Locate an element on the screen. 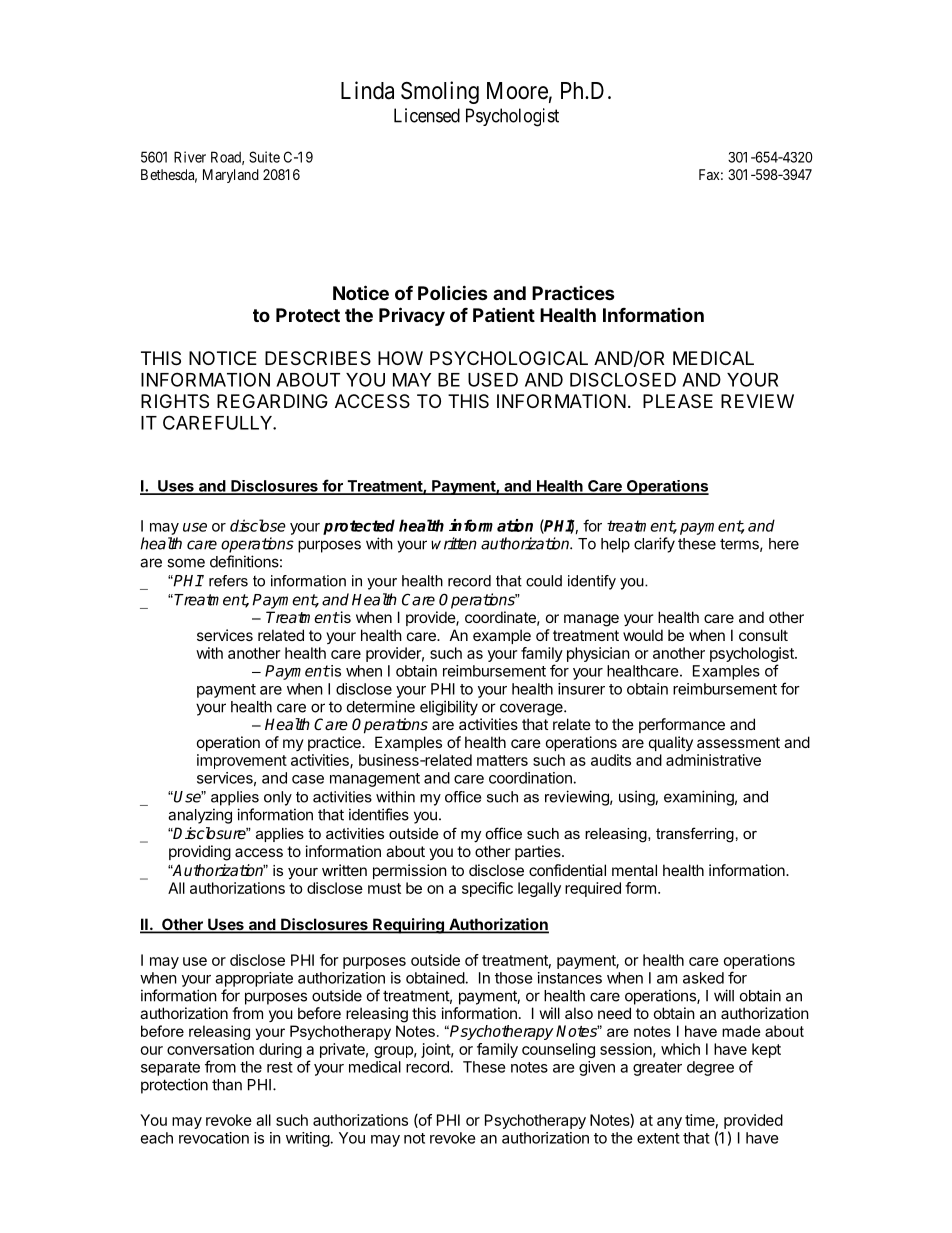 This screenshot has width=952, height=1233. than is located at coordinates (227, 1085).
